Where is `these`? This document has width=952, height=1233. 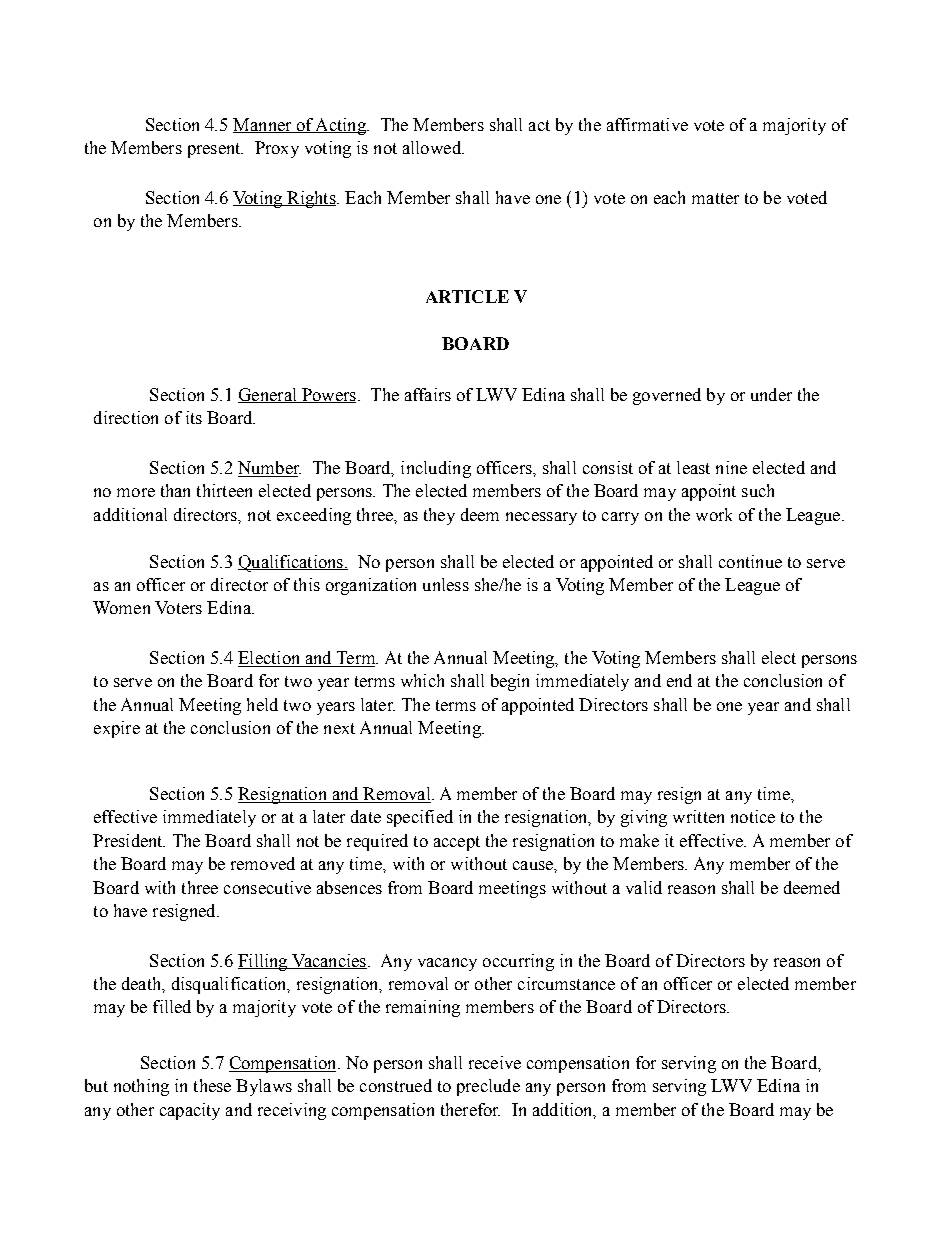
these is located at coordinates (212, 1085).
